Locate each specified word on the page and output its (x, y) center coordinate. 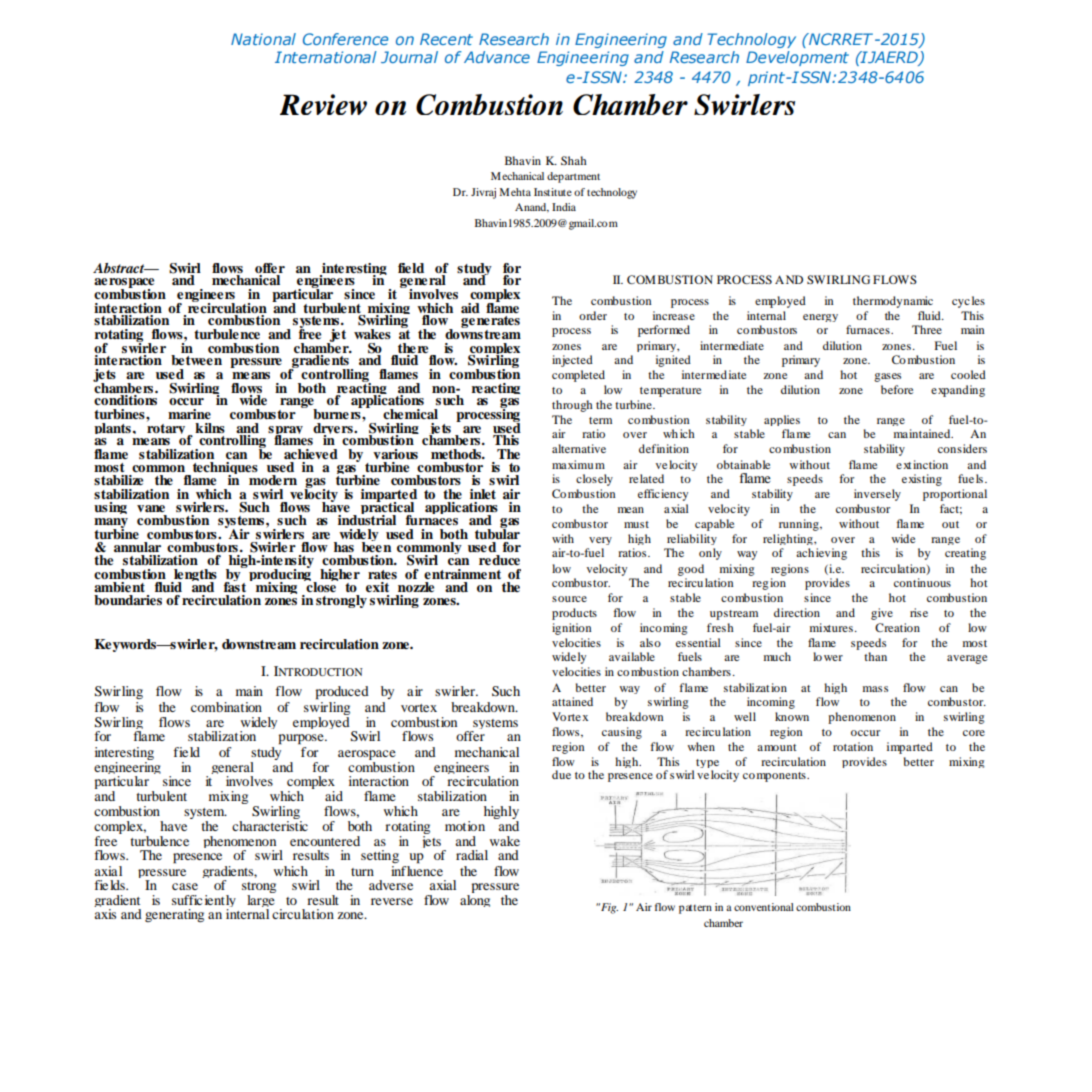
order (593, 315)
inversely (877, 495)
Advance (497, 57)
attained (572, 701)
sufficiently (204, 903)
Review (323, 104)
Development (797, 58)
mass (875, 689)
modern (273, 480)
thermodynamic (893, 302)
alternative (579, 448)
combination (226, 707)
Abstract (120, 268)
